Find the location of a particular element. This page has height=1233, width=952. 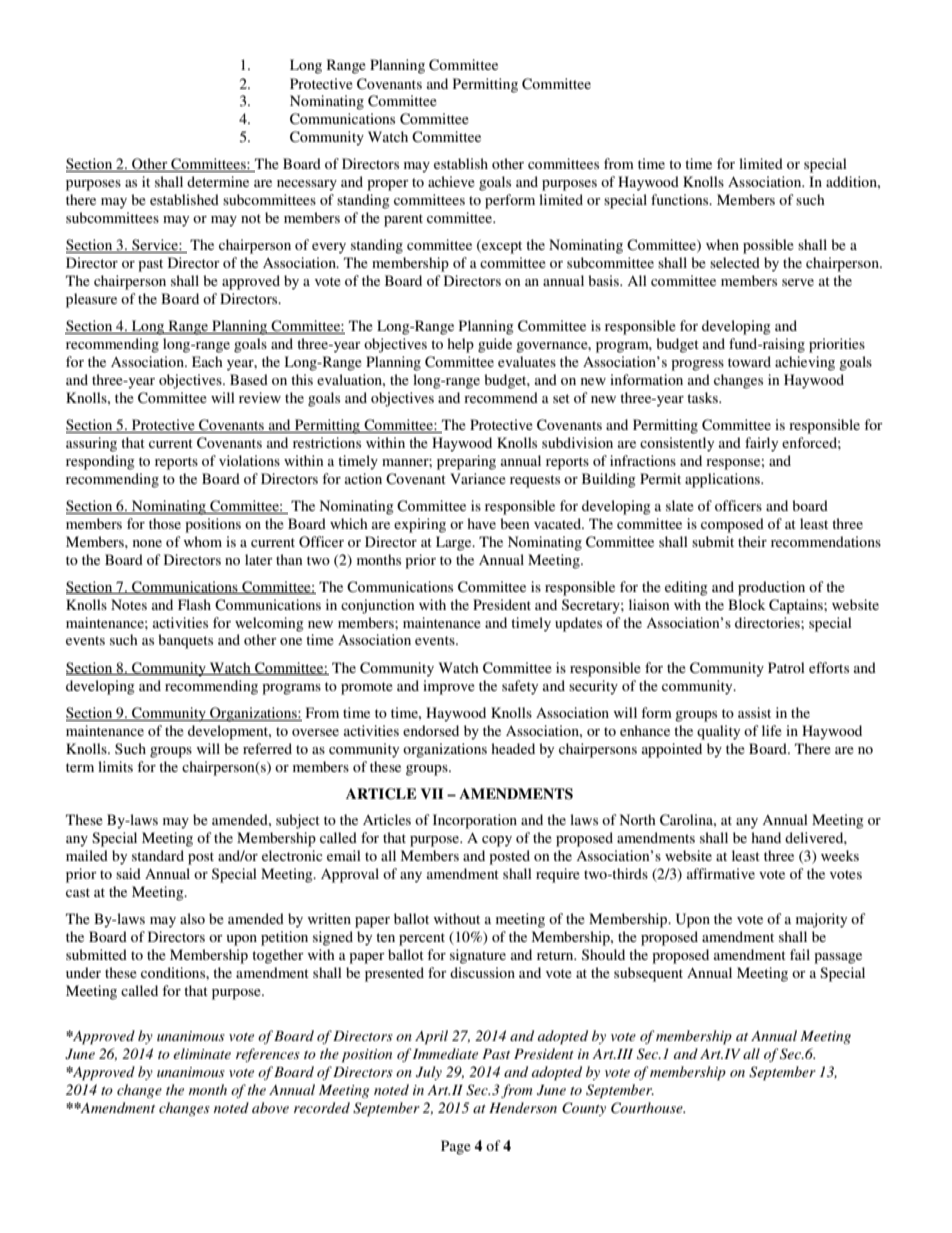

limits is located at coordinates (115, 766).
